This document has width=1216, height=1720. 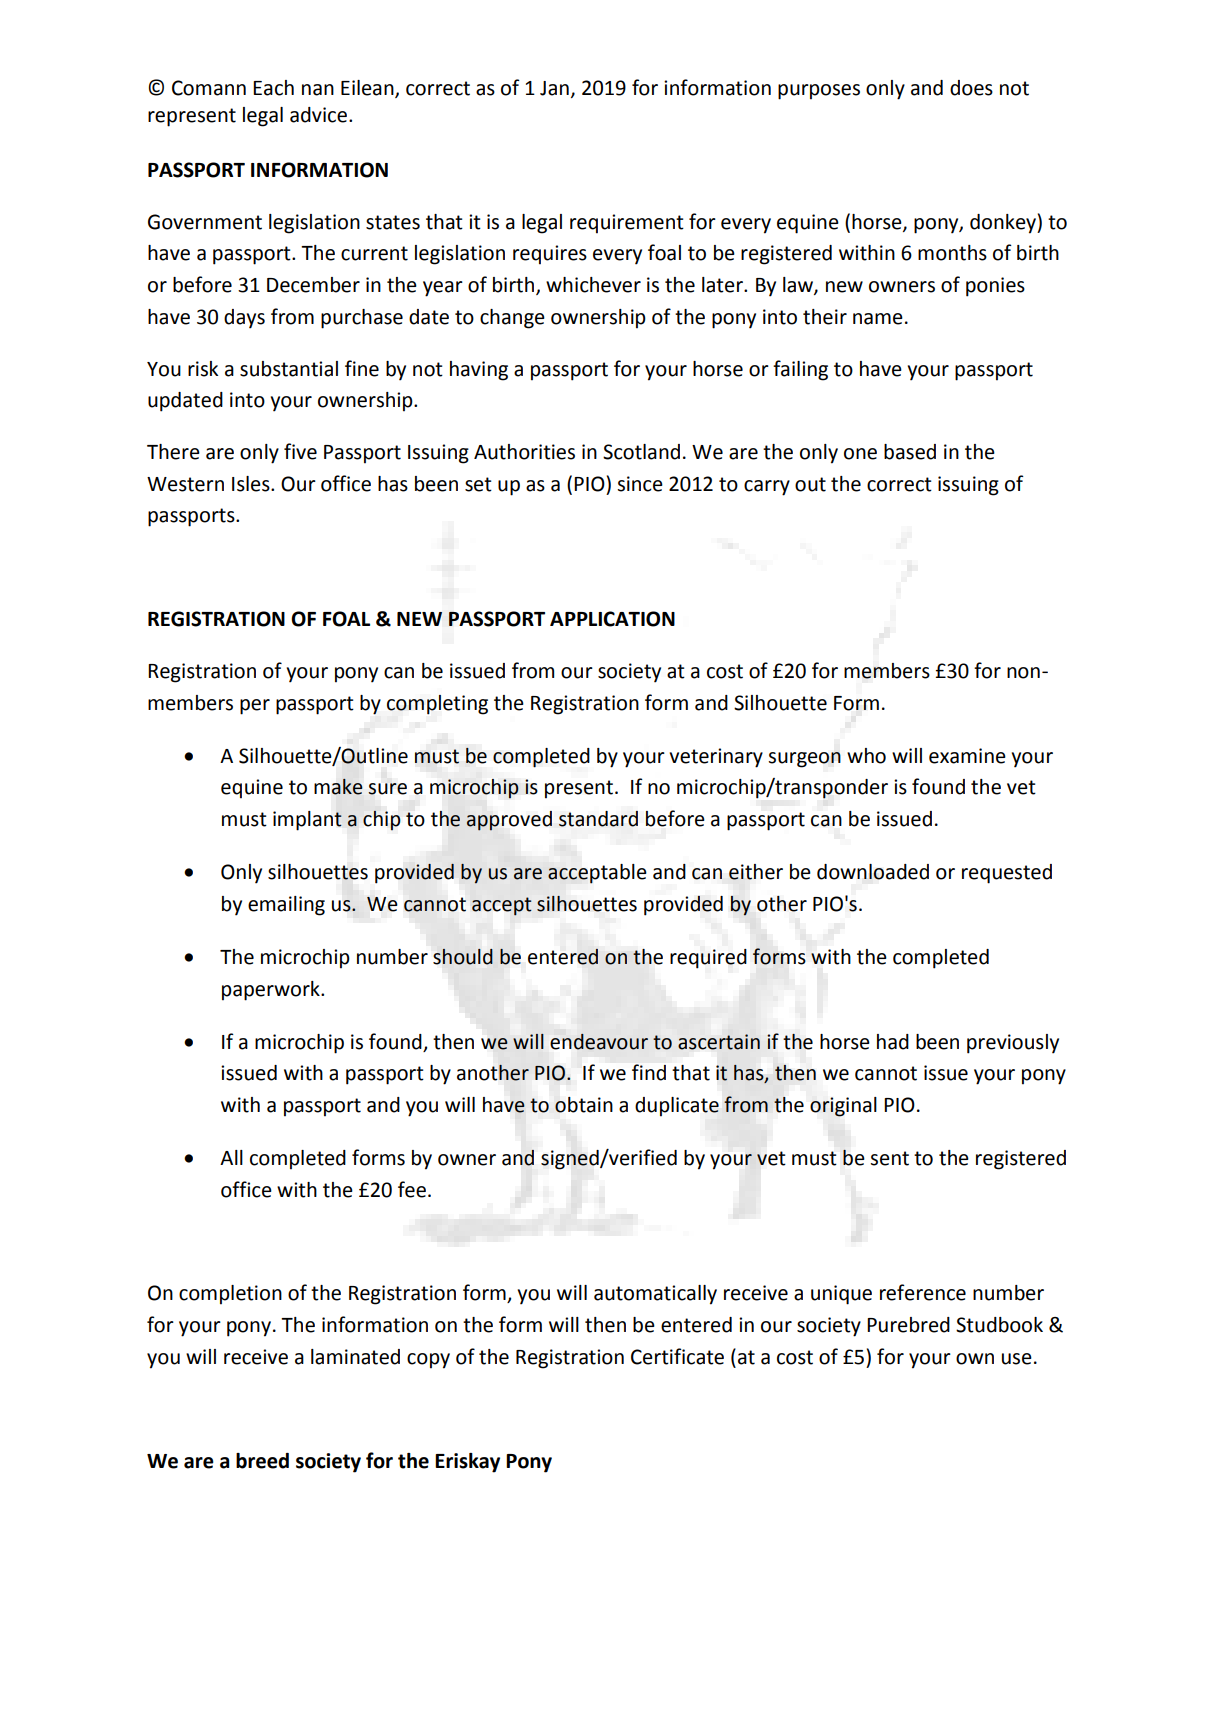 I want to click on advice, so click(x=318, y=115).
